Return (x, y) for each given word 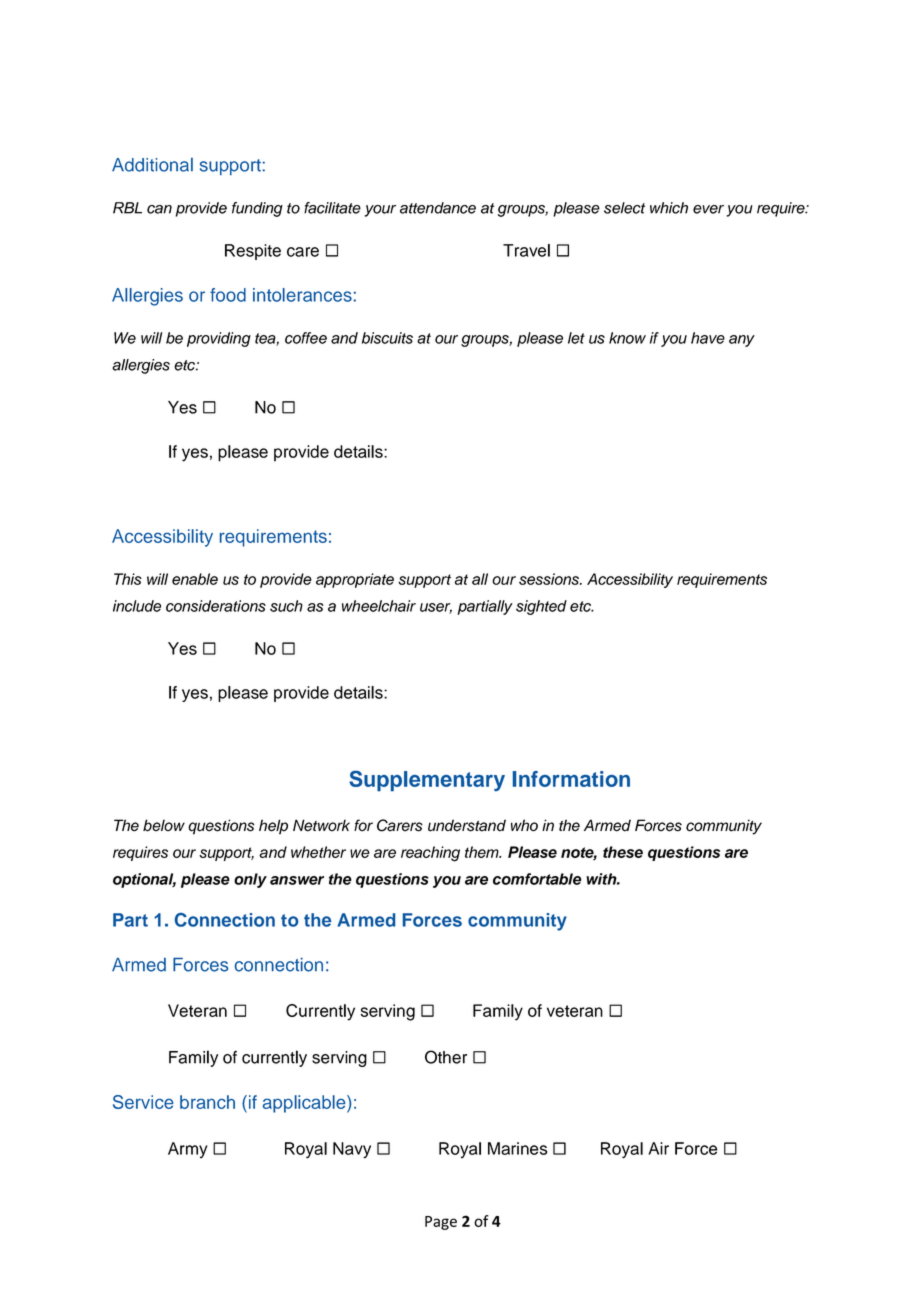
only (250, 880)
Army (188, 1150)
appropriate (355, 580)
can (159, 209)
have (708, 338)
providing (219, 339)
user (436, 608)
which (669, 208)
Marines (517, 1148)
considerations (216, 606)
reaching (430, 854)
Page (441, 1223)
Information (571, 779)
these (623, 852)
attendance (438, 208)
